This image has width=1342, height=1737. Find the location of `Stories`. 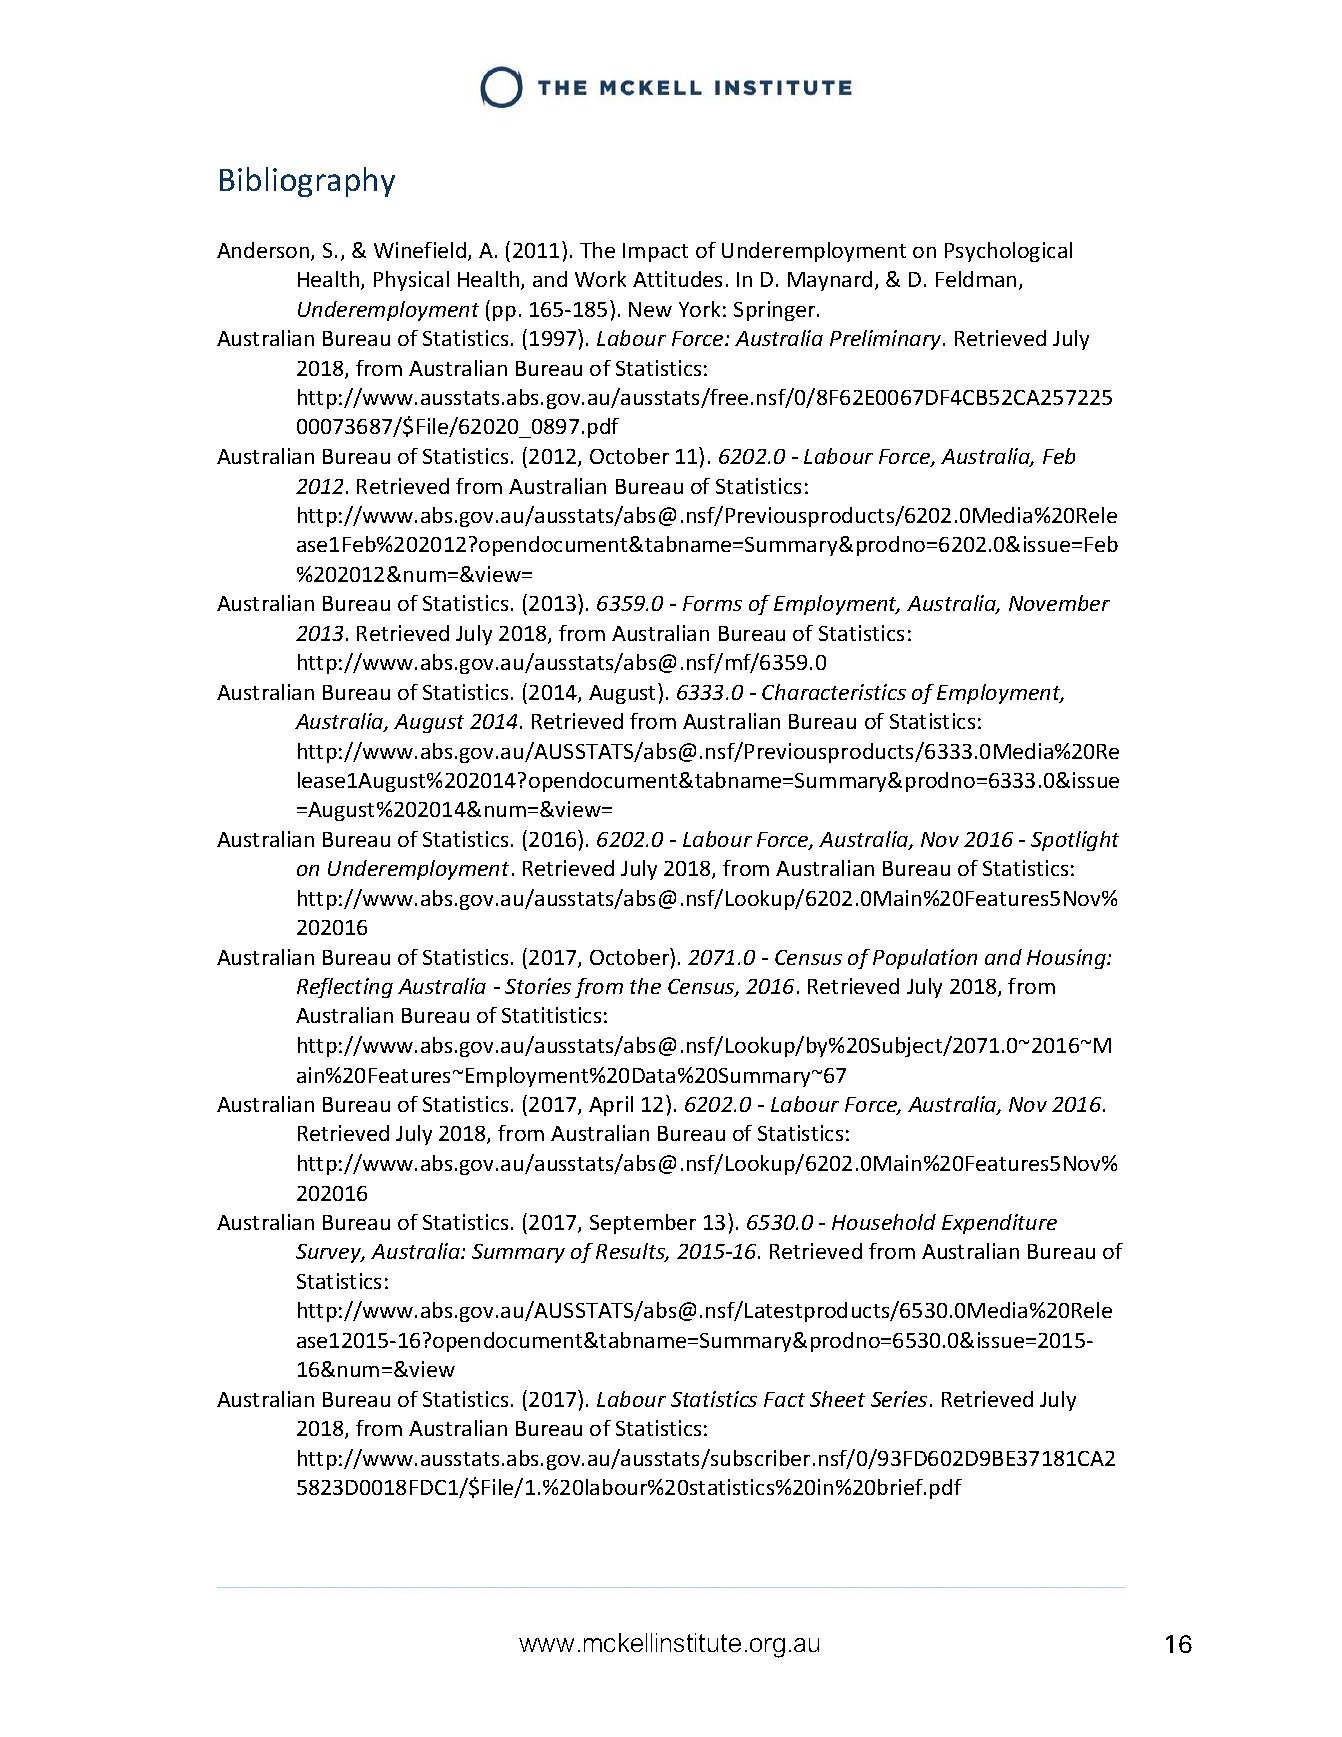

Stories is located at coordinates (538, 986).
